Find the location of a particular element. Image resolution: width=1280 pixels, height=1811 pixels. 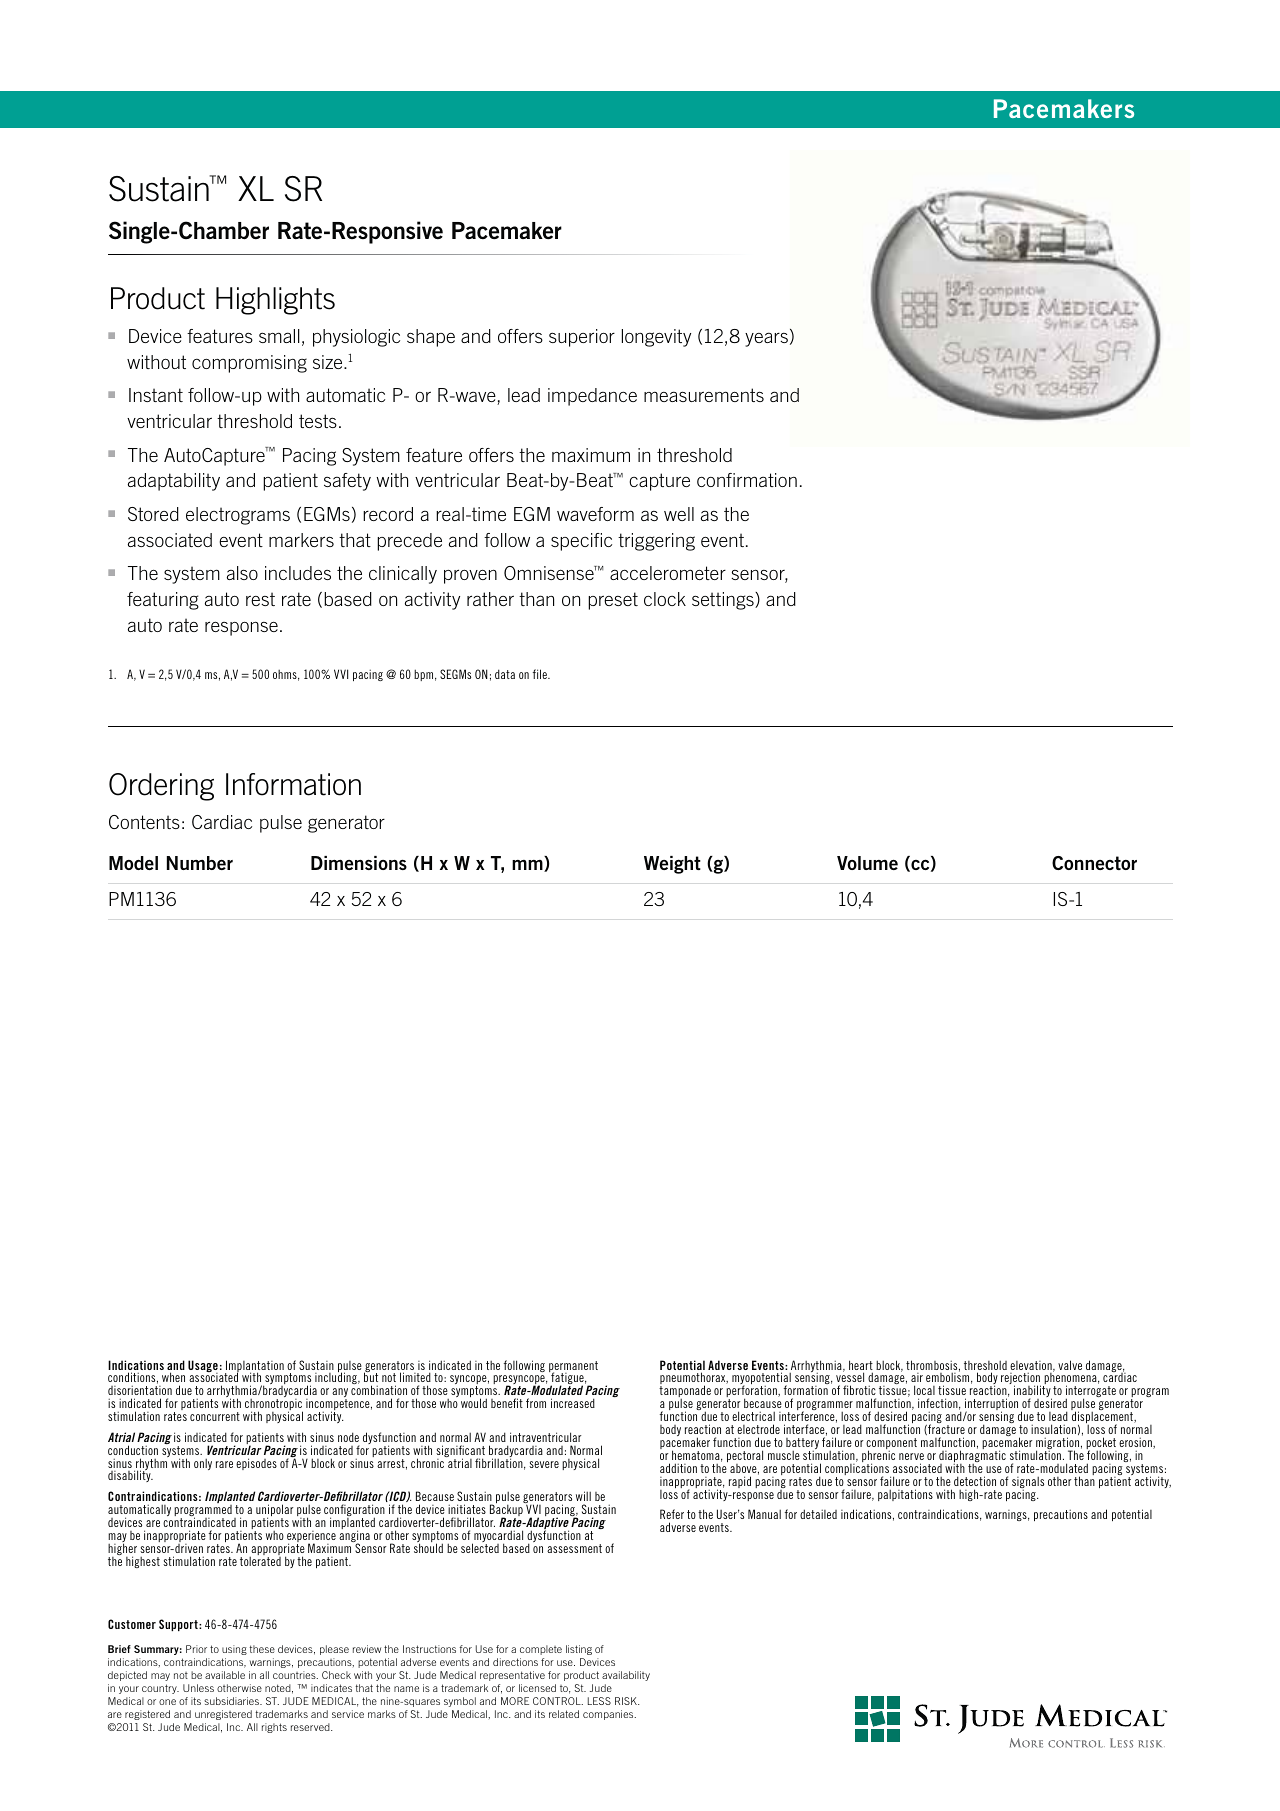

years is located at coordinates (766, 339).
